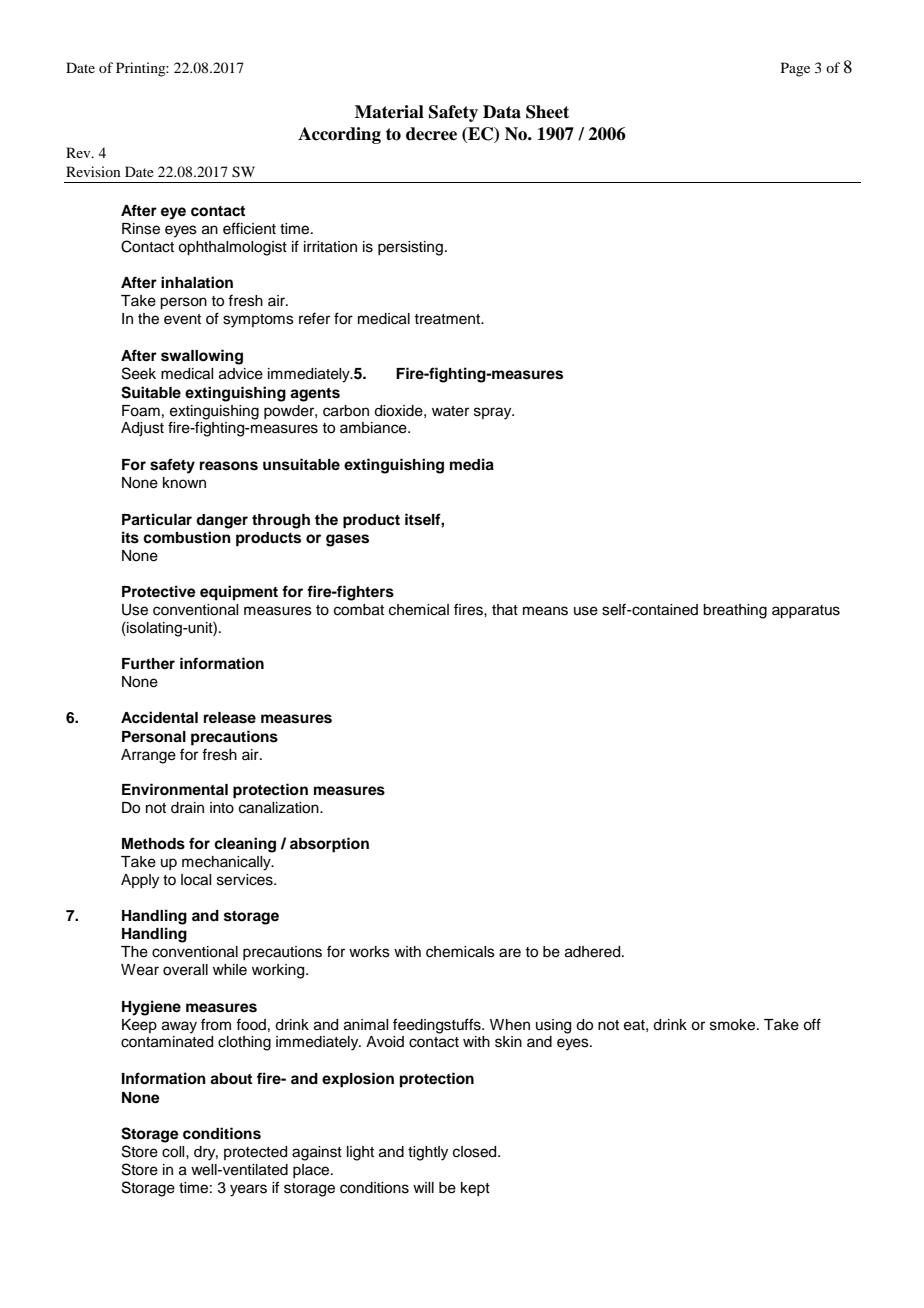 This page has width=924, height=1308. I want to click on Further, so click(148, 663).
